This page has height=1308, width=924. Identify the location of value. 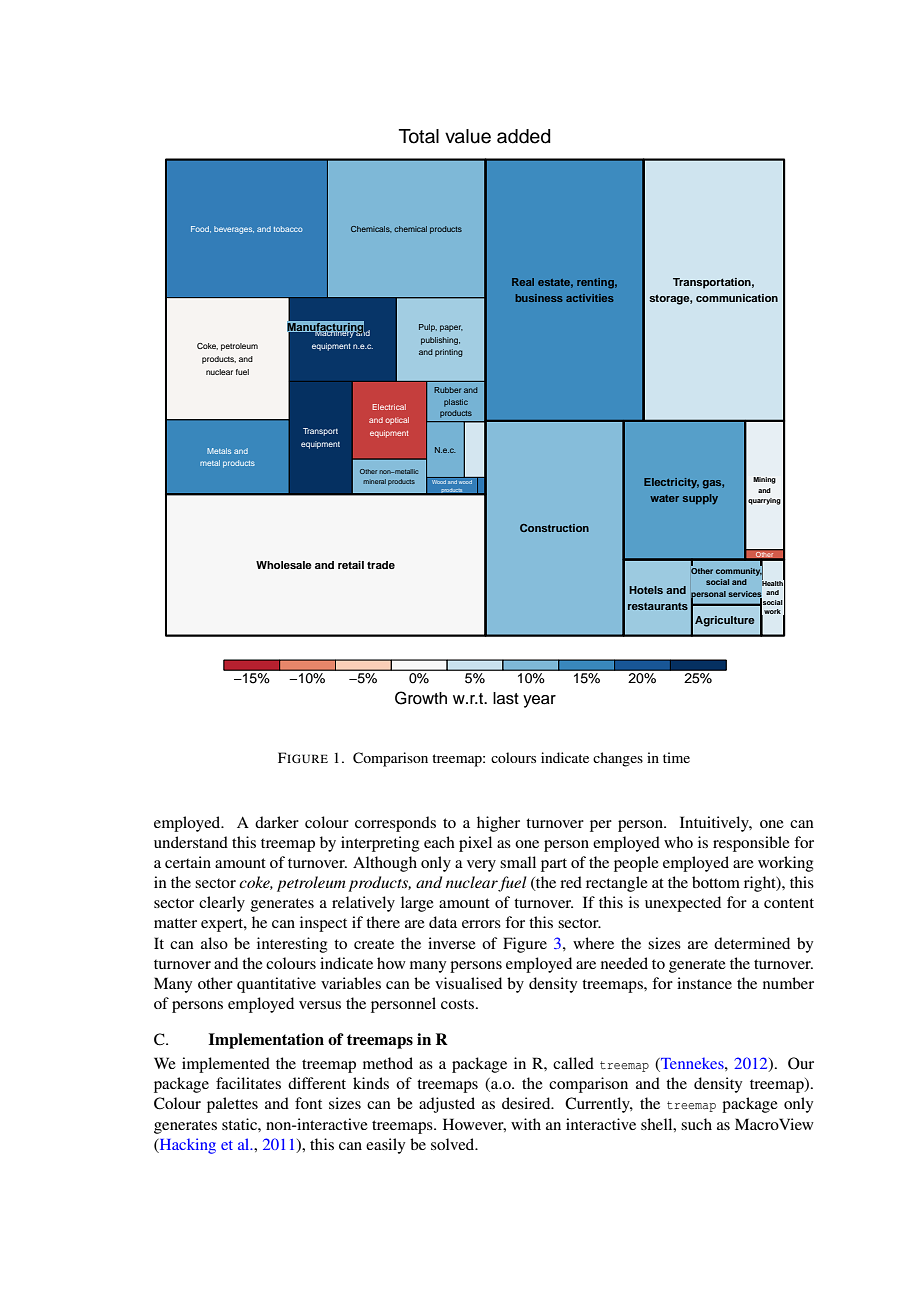
(468, 136).
